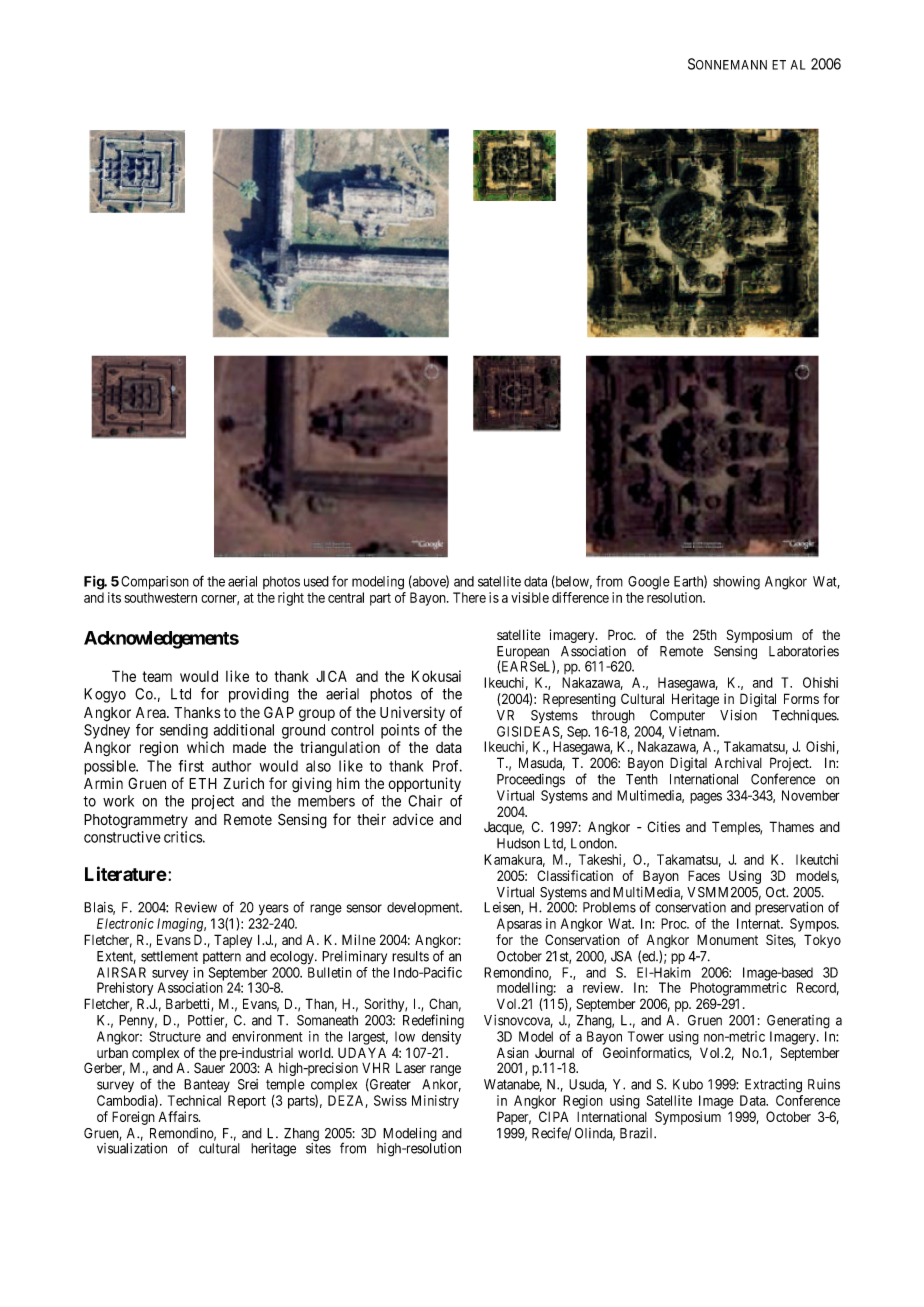  Describe the element at coordinates (161, 597) in the screenshot. I see `southwestern` at that location.
